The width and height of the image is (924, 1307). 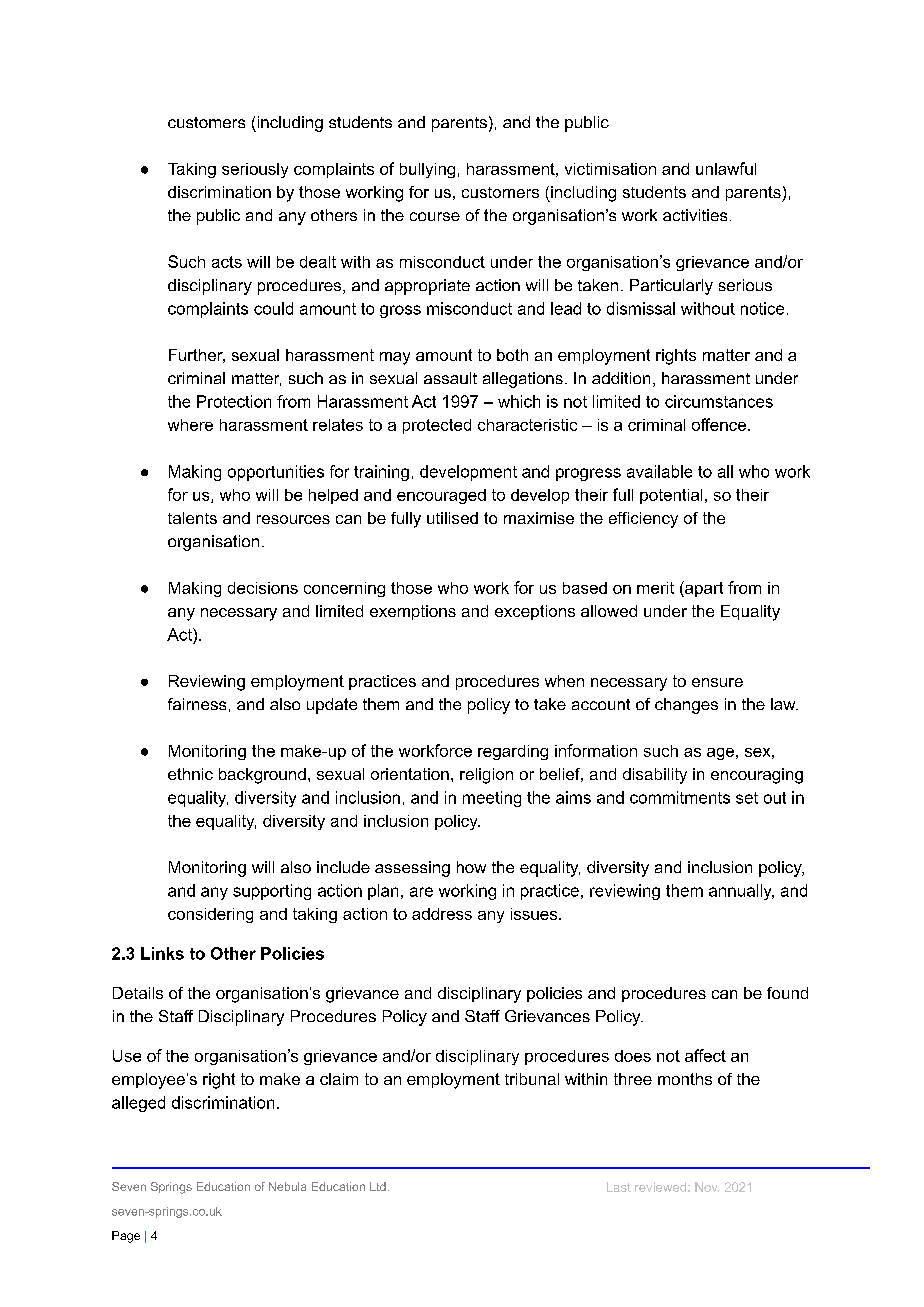 What do you see at coordinates (513, 752) in the image?
I see `regarding` at bounding box center [513, 752].
